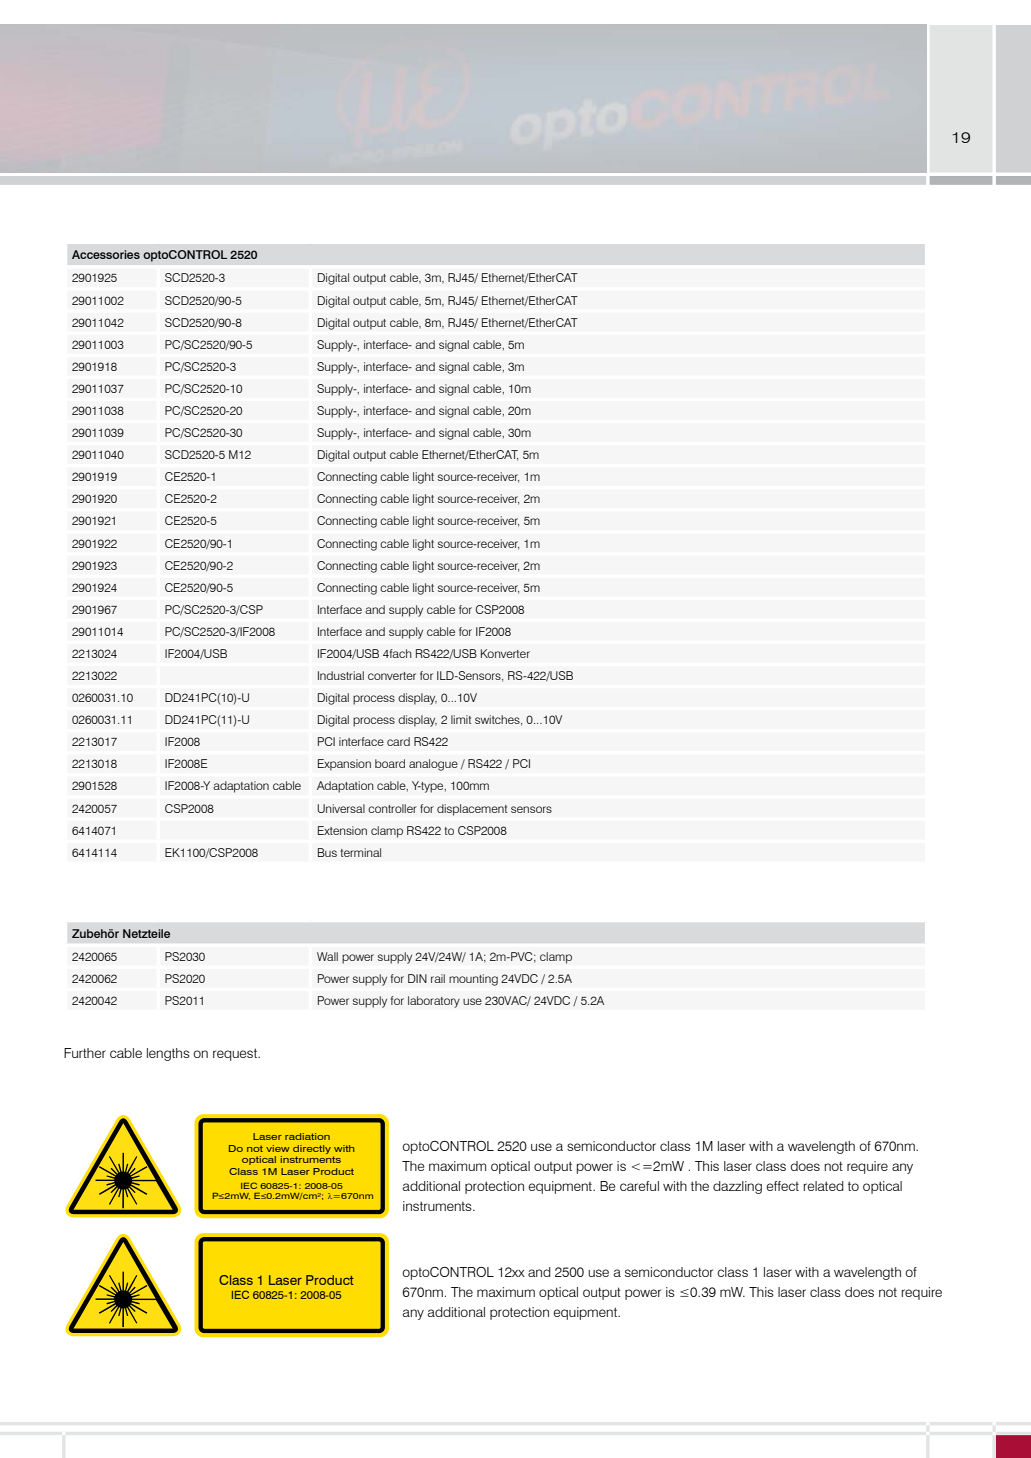 The height and width of the screenshot is (1458, 1031). What do you see at coordinates (392, 676) in the screenshot?
I see `converter` at bounding box center [392, 676].
